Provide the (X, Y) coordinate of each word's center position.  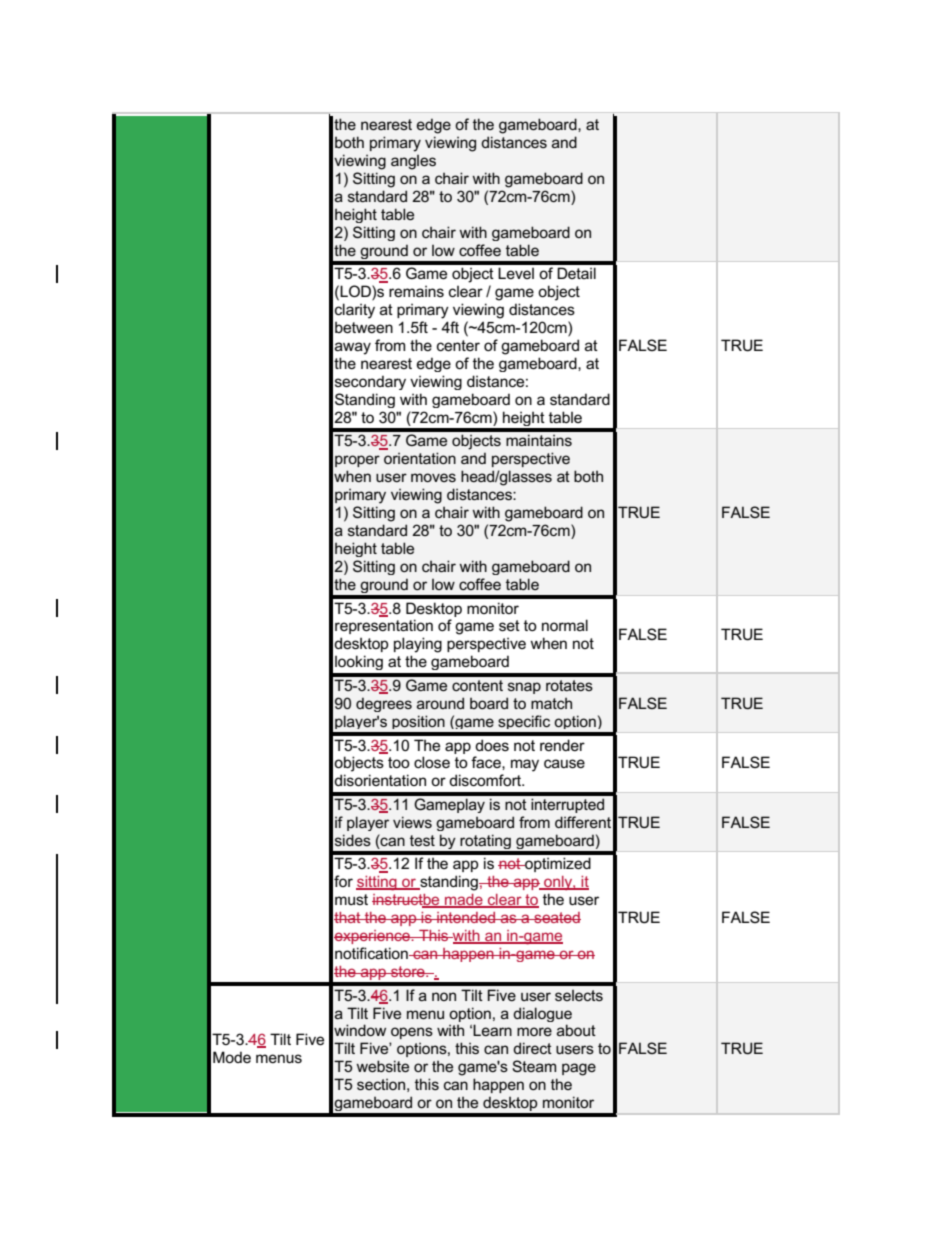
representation (384, 626)
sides (353, 840)
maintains (539, 440)
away (353, 348)
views (412, 822)
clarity (355, 311)
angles (413, 162)
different (583, 822)
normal (565, 625)
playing (418, 645)
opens (412, 1033)
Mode (232, 1057)
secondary (370, 382)
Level (516, 273)
